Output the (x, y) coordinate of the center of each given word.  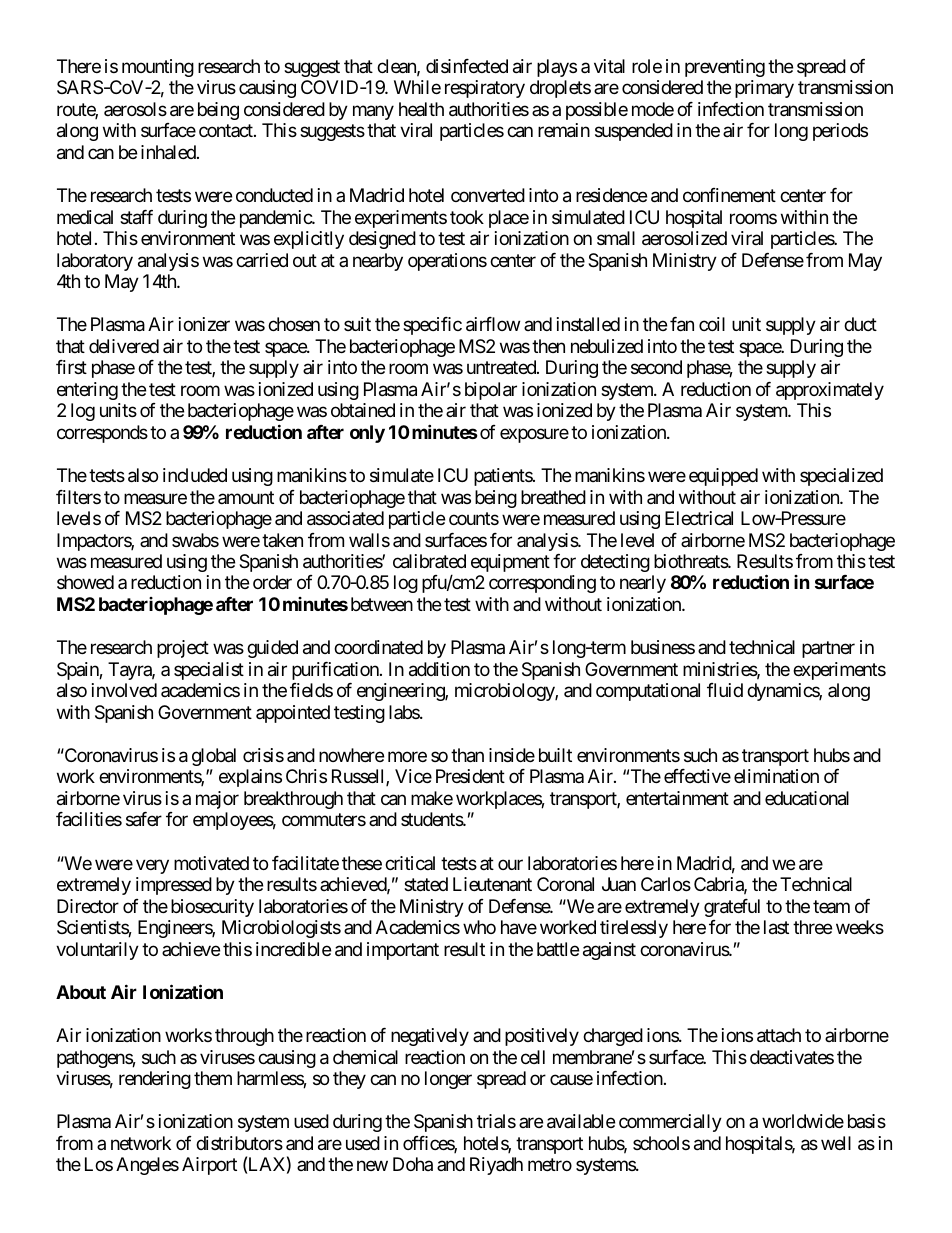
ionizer (204, 324)
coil (712, 324)
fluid (725, 690)
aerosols (135, 109)
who (479, 927)
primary (764, 89)
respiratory (485, 89)
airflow (493, 324)
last (776, 927)
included (195, 475)
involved (124, 690)
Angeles (147, 1166)
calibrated (429, 561)
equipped (723, 477)
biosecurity (212, 908)
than (467, 755)
